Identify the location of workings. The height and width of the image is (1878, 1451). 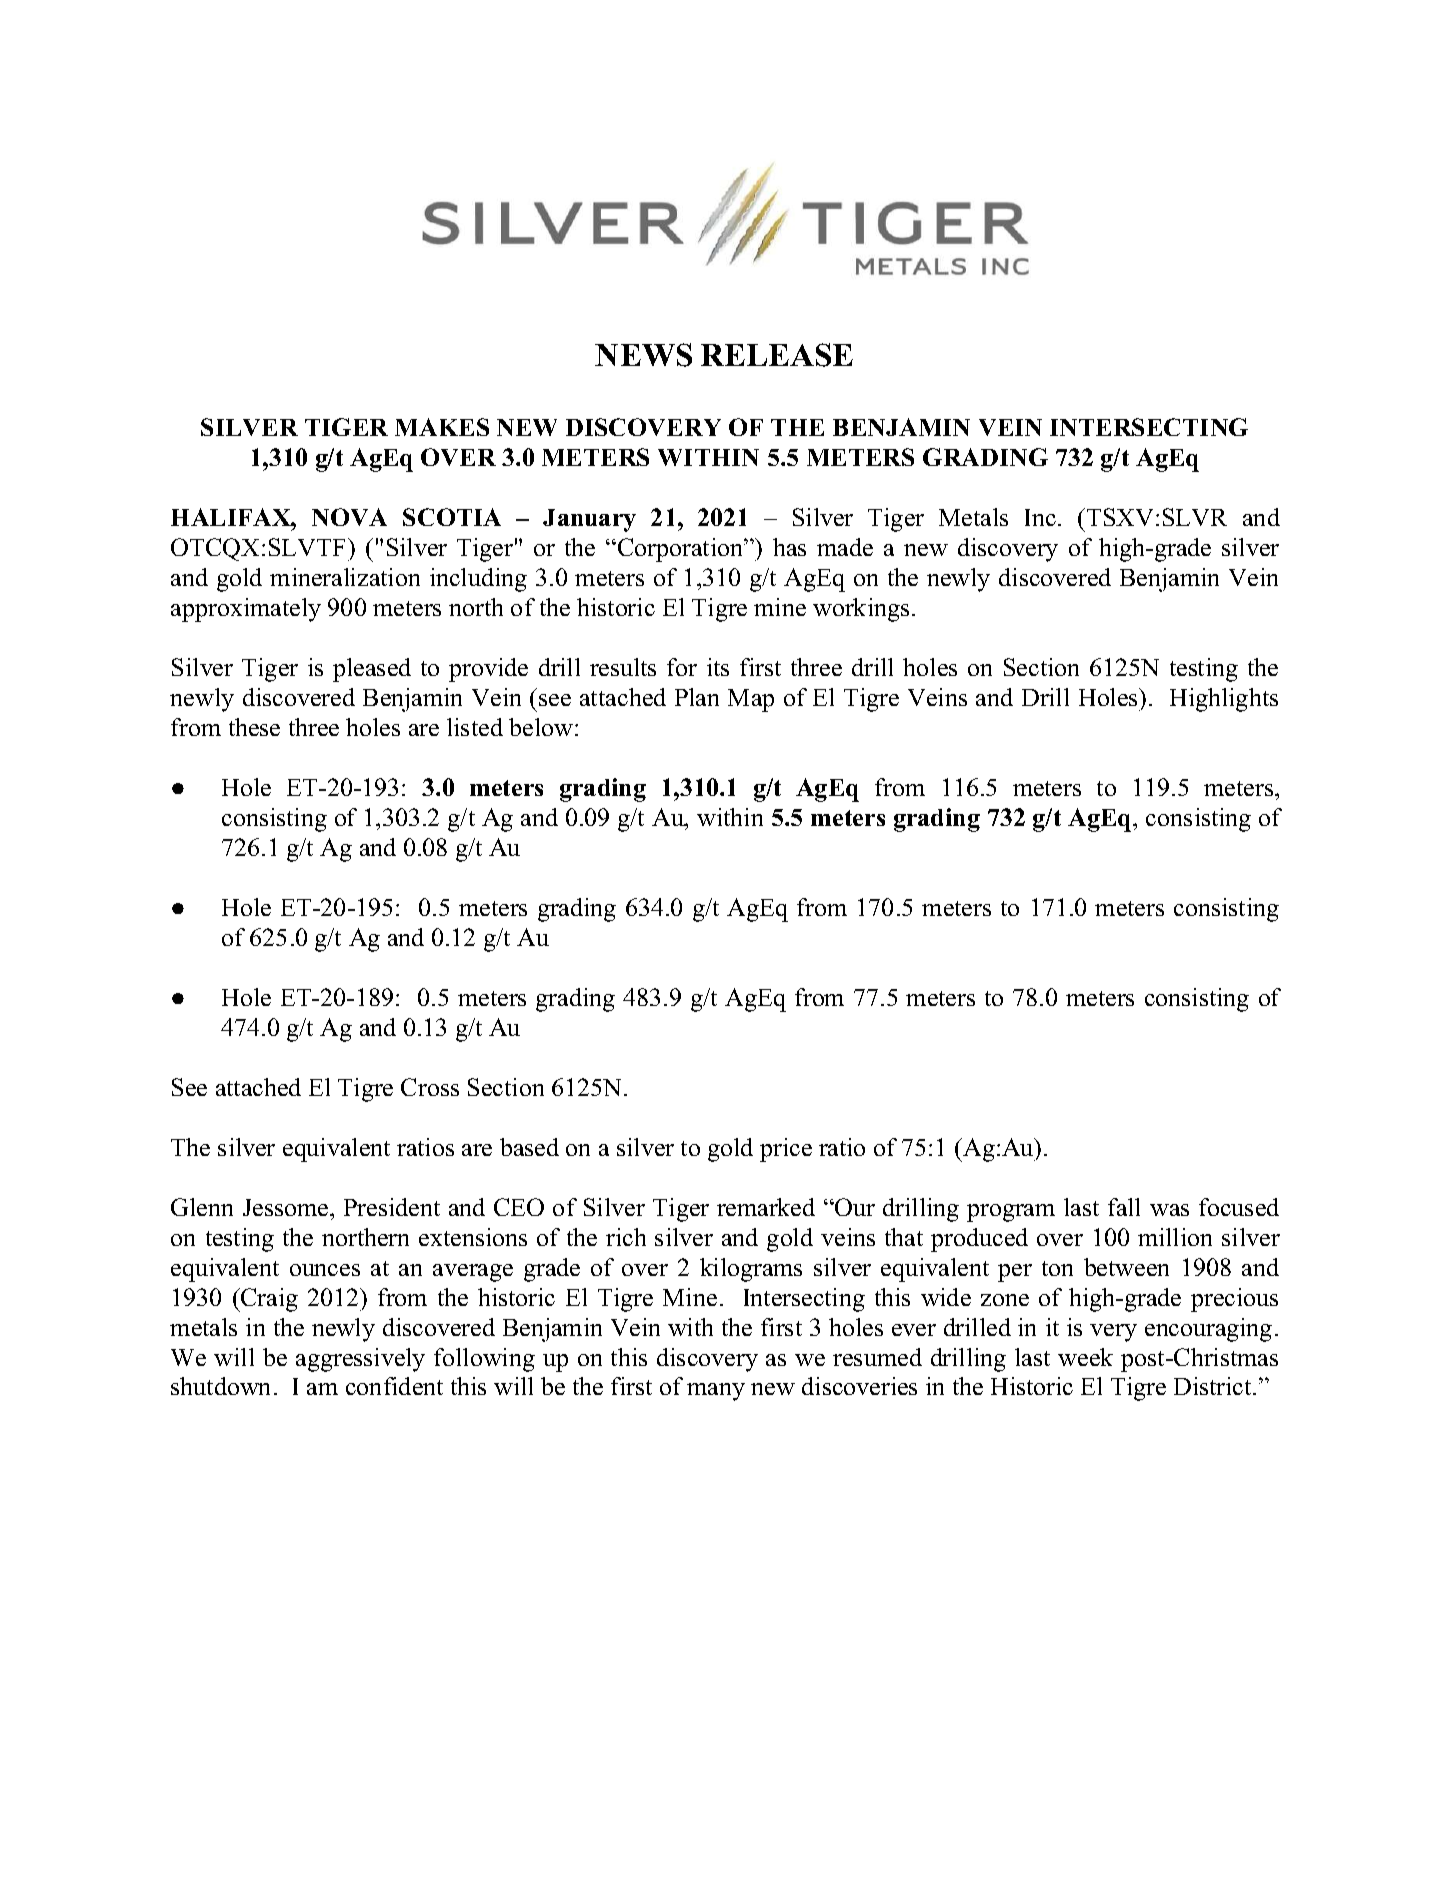
(861, 610).
